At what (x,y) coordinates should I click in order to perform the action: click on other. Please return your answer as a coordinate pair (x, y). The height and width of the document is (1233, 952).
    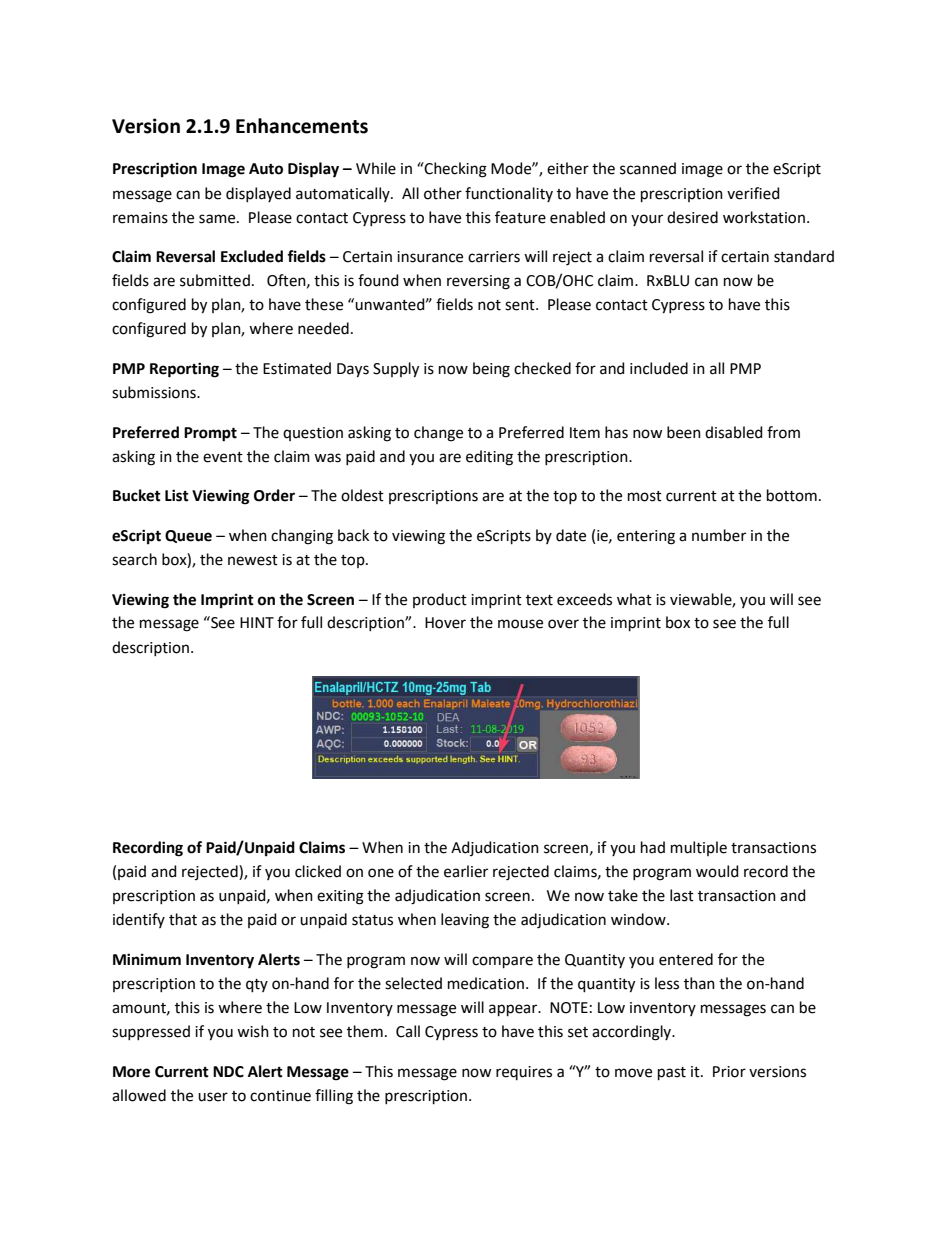
    Looking at the image, I should click on (443, 193).
